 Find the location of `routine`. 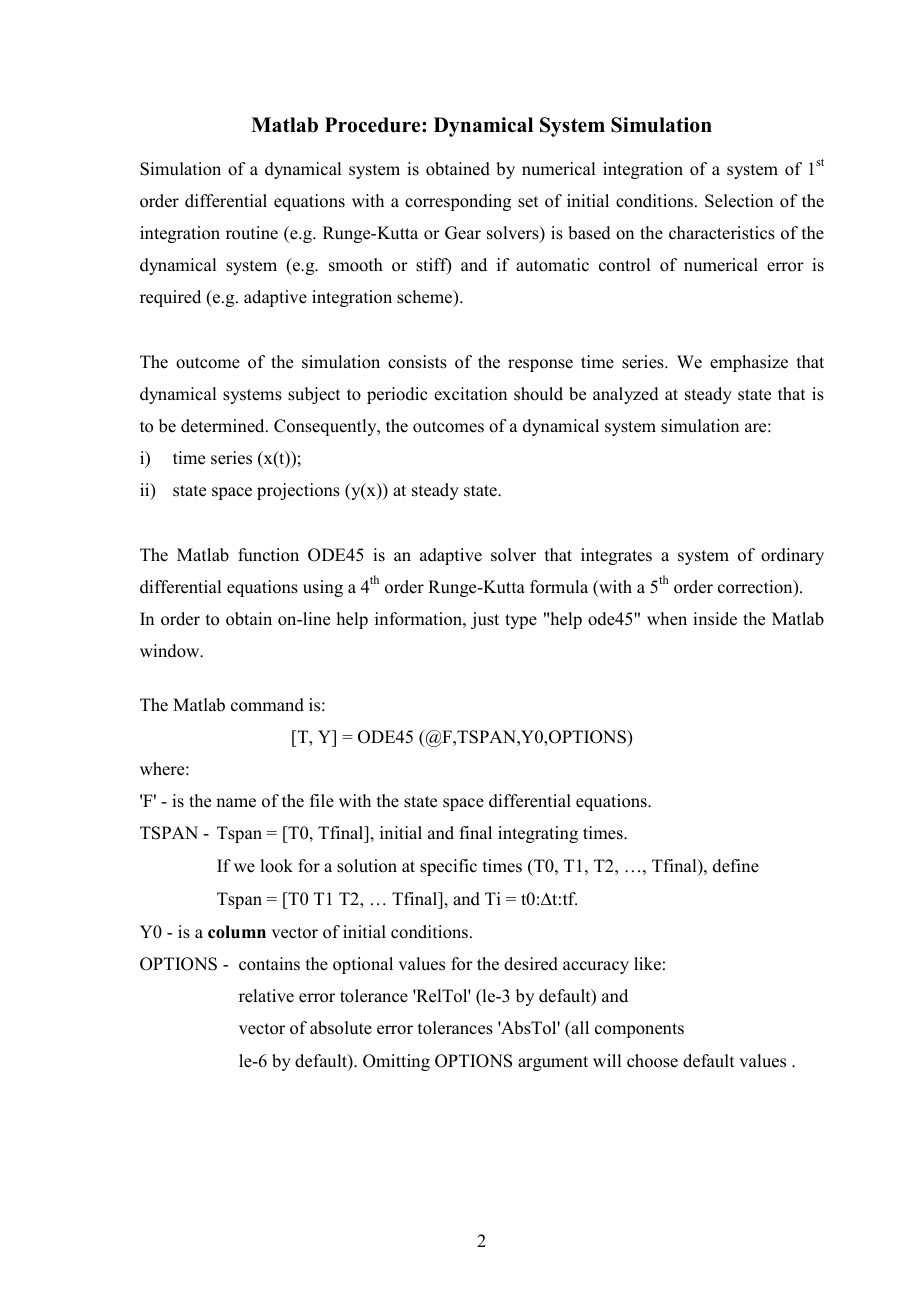

routine is located at coordinates (252, 233).
